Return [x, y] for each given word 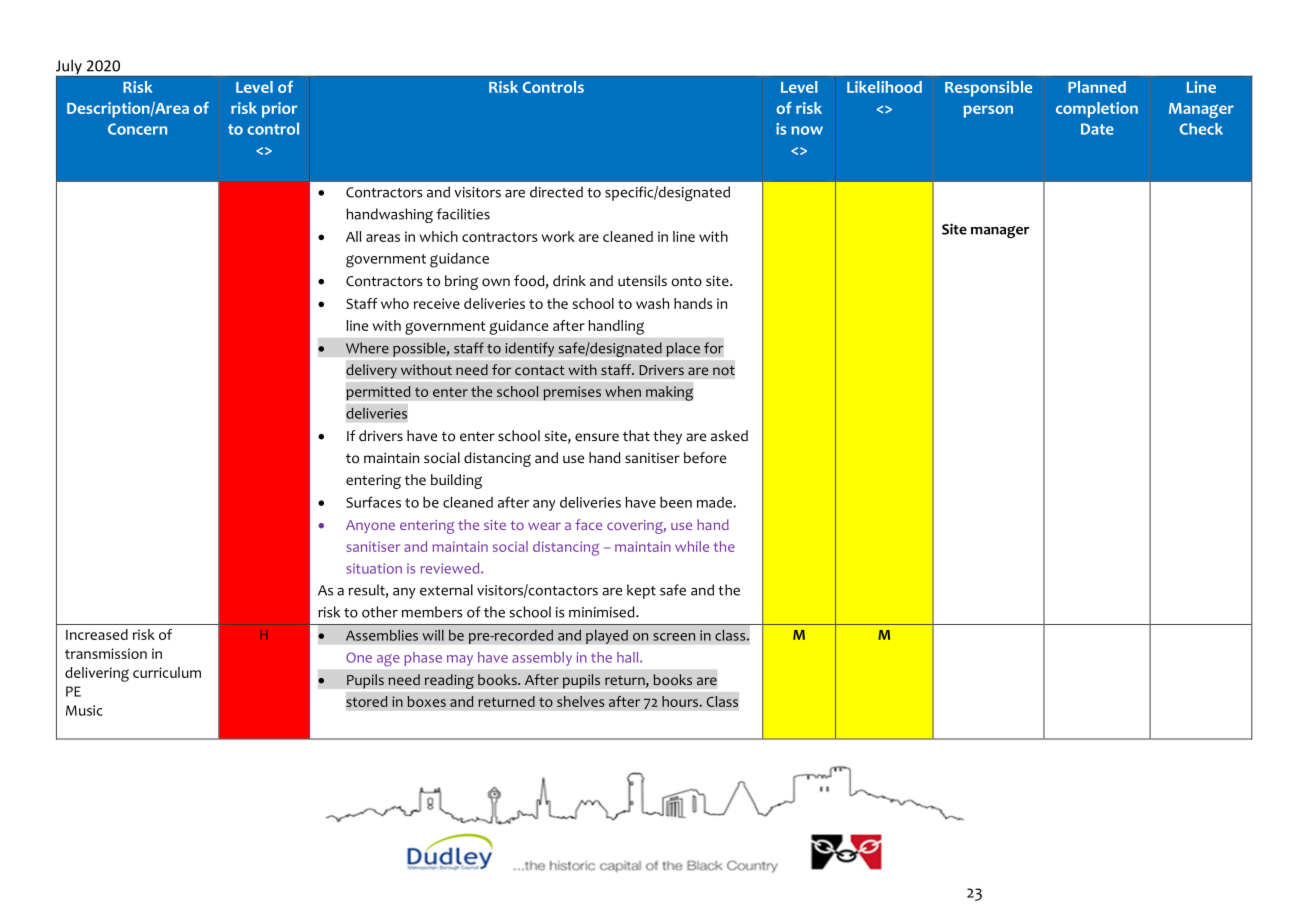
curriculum [167, 672]
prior [279, 110]
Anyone [370, 526]
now [807, 130]
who [395, 303]
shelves [580, 701]
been [676, 502]
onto [686, 282]
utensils [642, 280]
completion [1097, 110]
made [715, 502]
